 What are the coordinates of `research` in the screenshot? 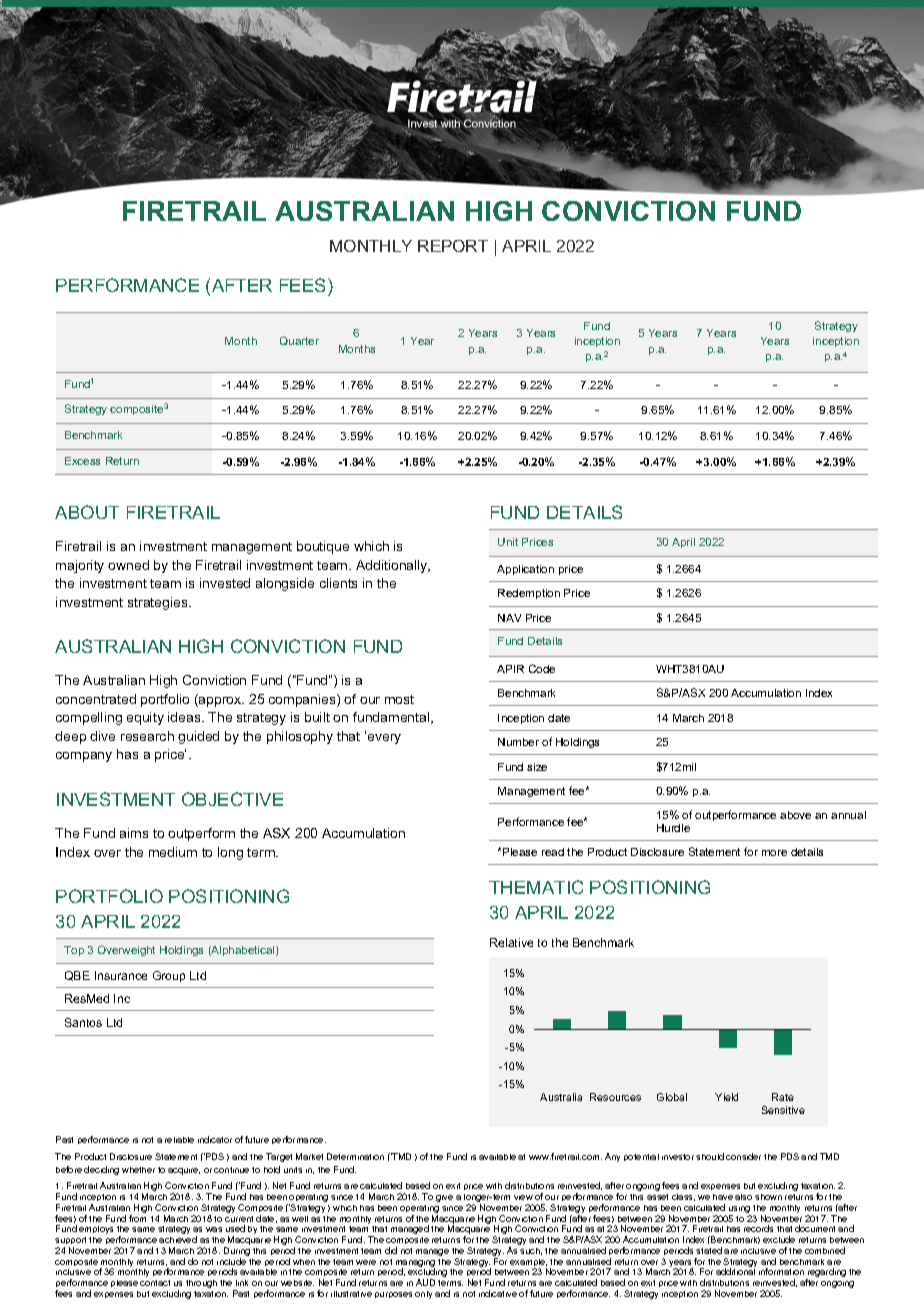 It's located at (147, 736).
